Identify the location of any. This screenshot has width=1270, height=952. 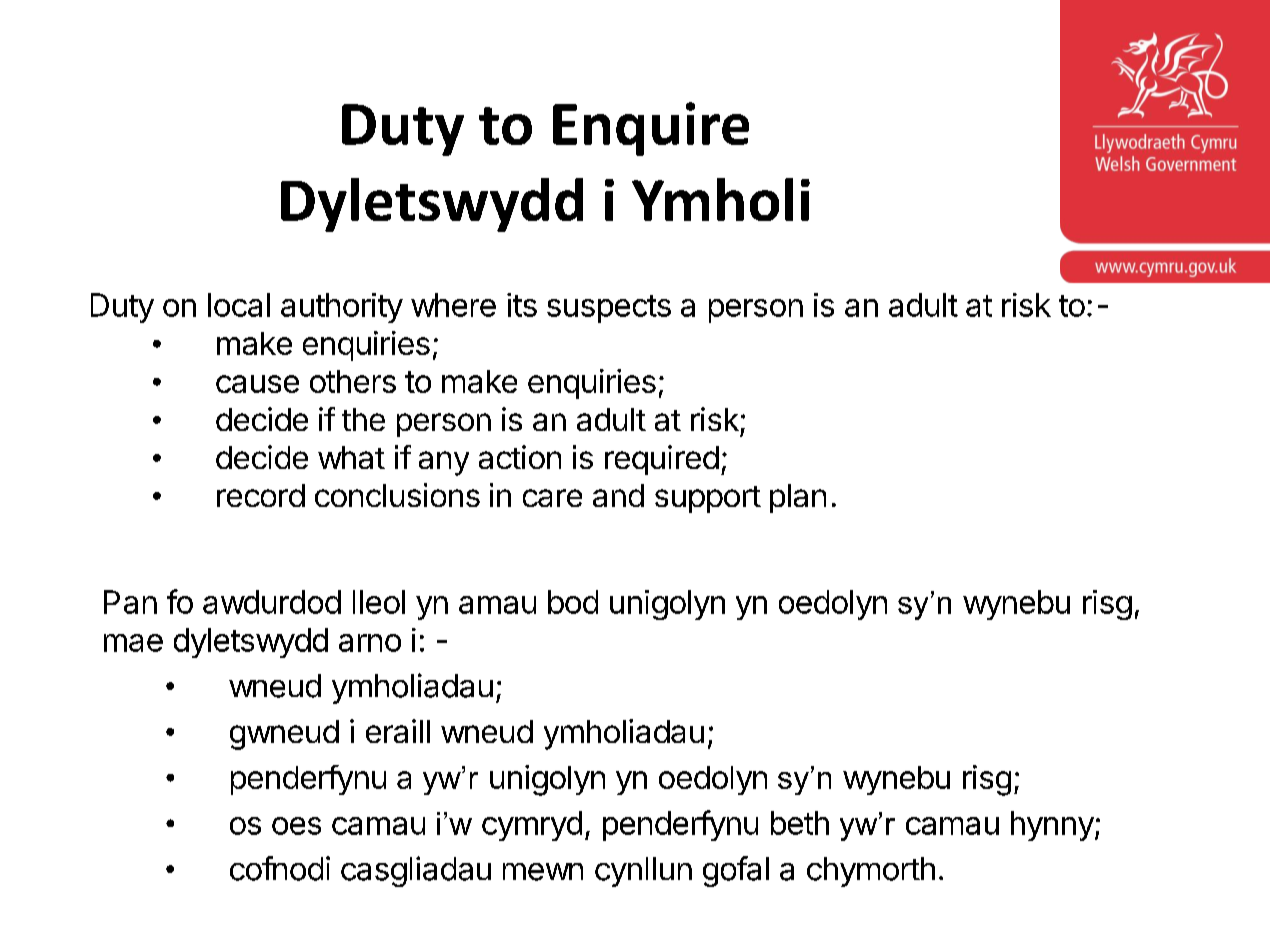
(444, 463).
